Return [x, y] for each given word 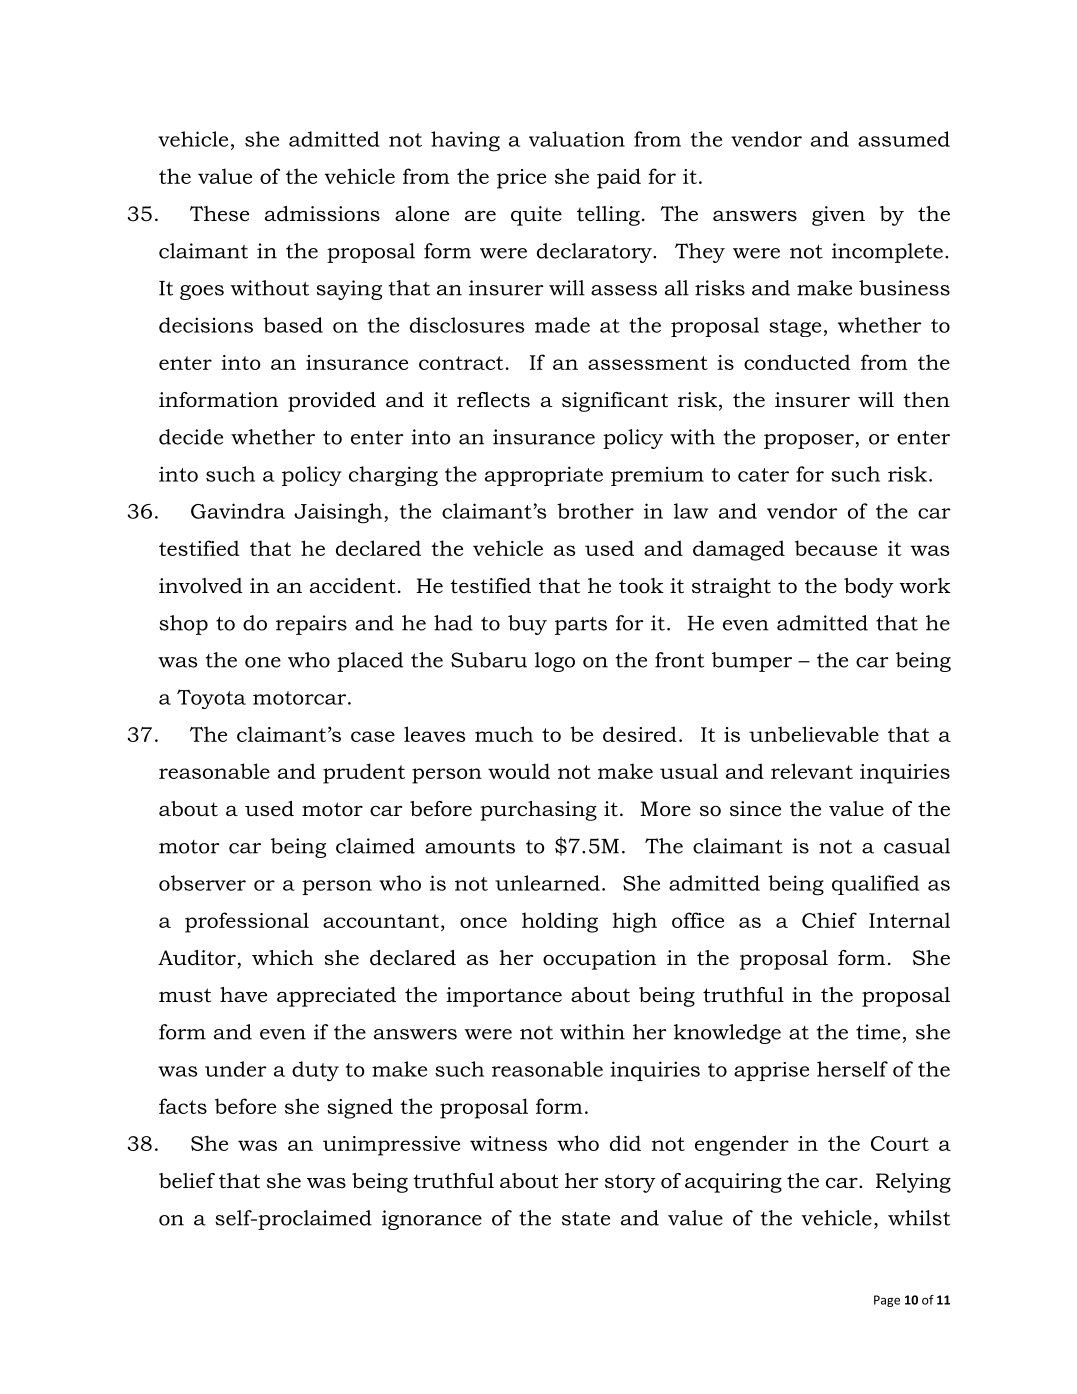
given [838, 216]
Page [887, 1301]
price [521, 179]
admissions [322, 214]
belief [187, 1181]
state [586, 1219]
